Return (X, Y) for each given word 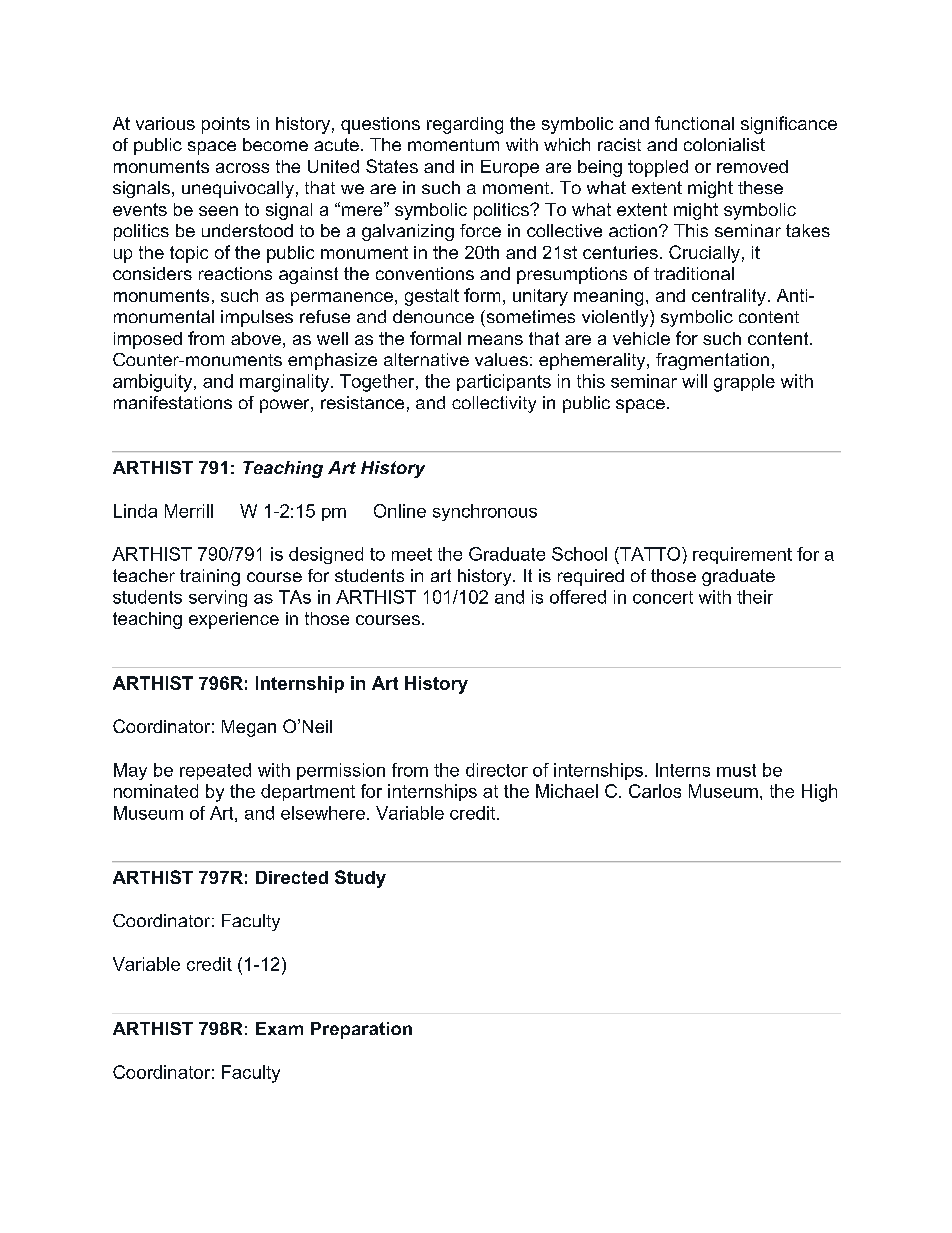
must (736, 770)
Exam (279, 1028)
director (497, 770)
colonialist (724, 144)
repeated (215, 771)
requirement (742, 555)
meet (412, 554)
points (226, 125)
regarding (465, 125)
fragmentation (712, 361)
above (256, 338)
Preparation (361, 1030)
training (210, 577)
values (501, 359)
